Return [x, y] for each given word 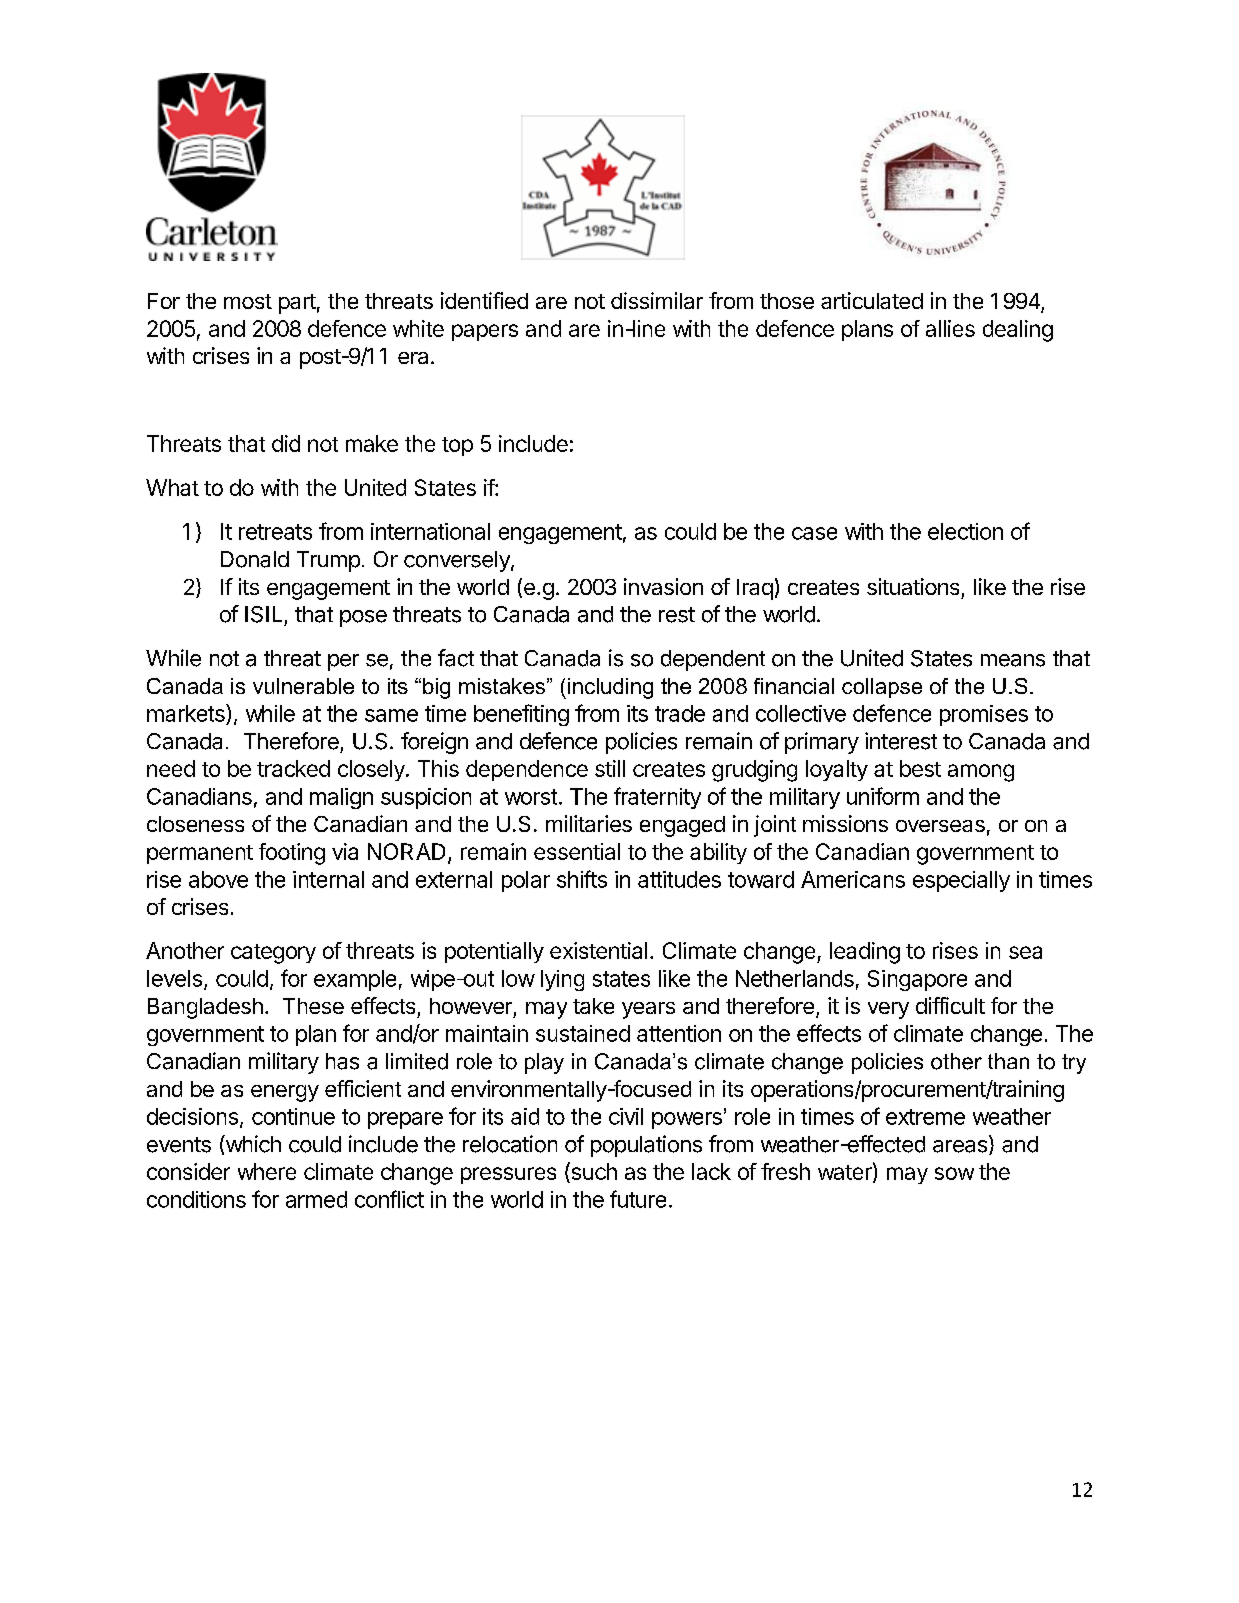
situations [913, 586]
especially [961, 881]
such [593, 1172]
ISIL [263, 614]
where [267, 1171]
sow [954, 1173]
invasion [663, 586]
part [297, 304]
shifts [582, 879]
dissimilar [657, 300]
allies [950, 328]
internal [328, 879]
